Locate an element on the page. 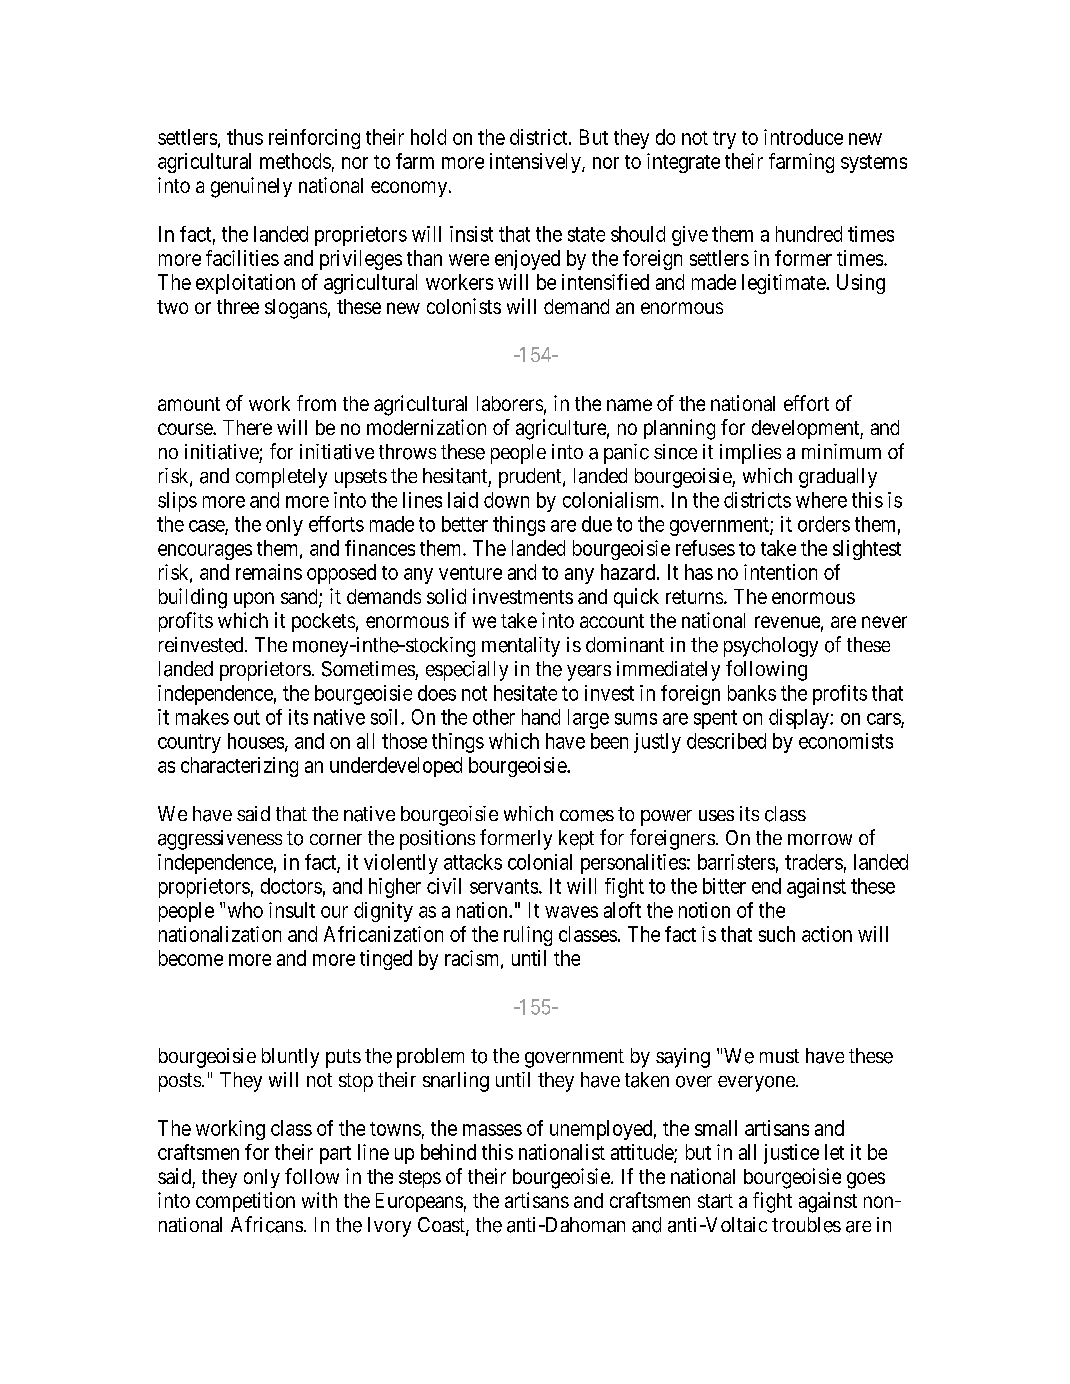 The height and width of the document is (1384, 1070). introduce is located at coordinates (803, 137).
